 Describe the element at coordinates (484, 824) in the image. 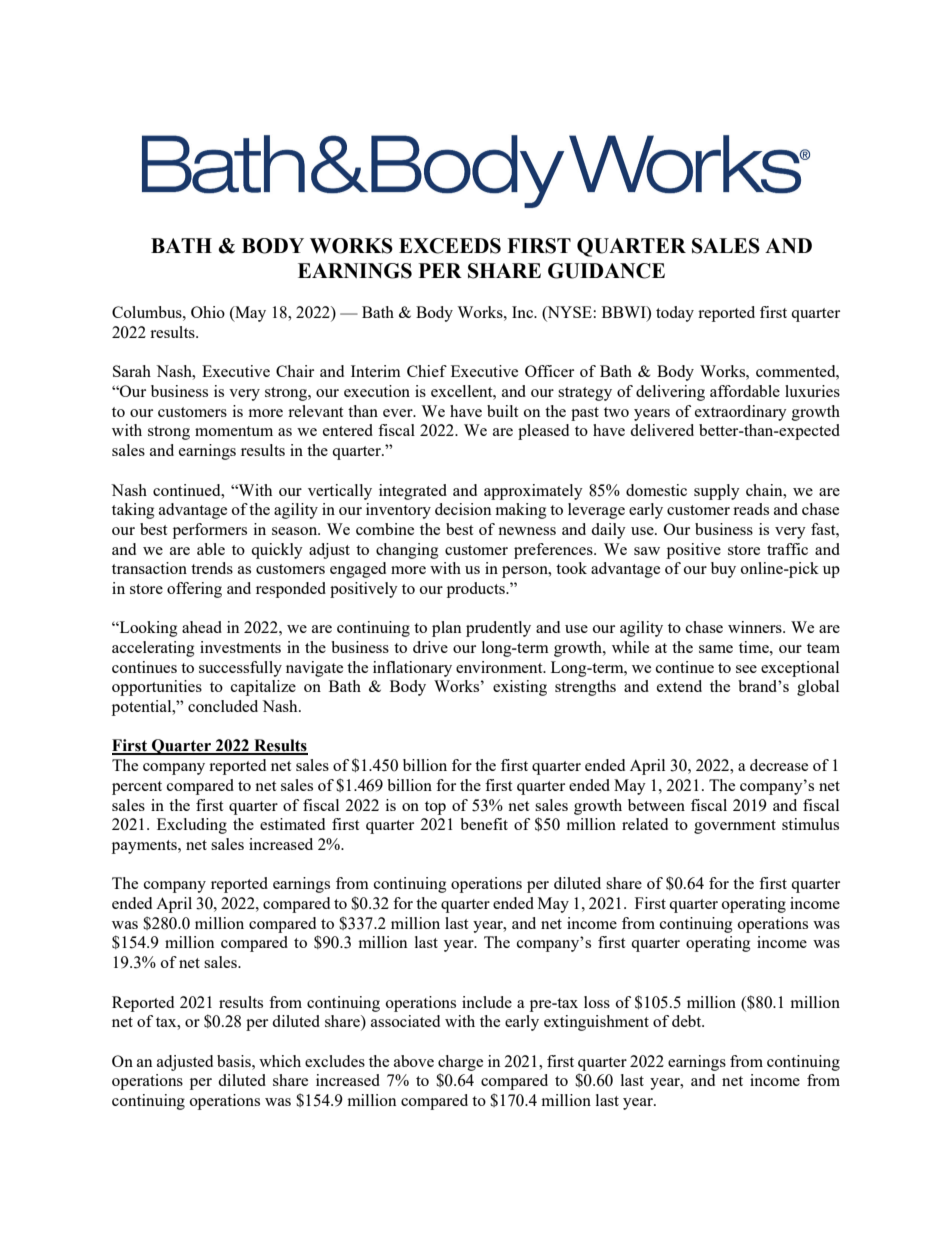

I see `benefit` at that location.
